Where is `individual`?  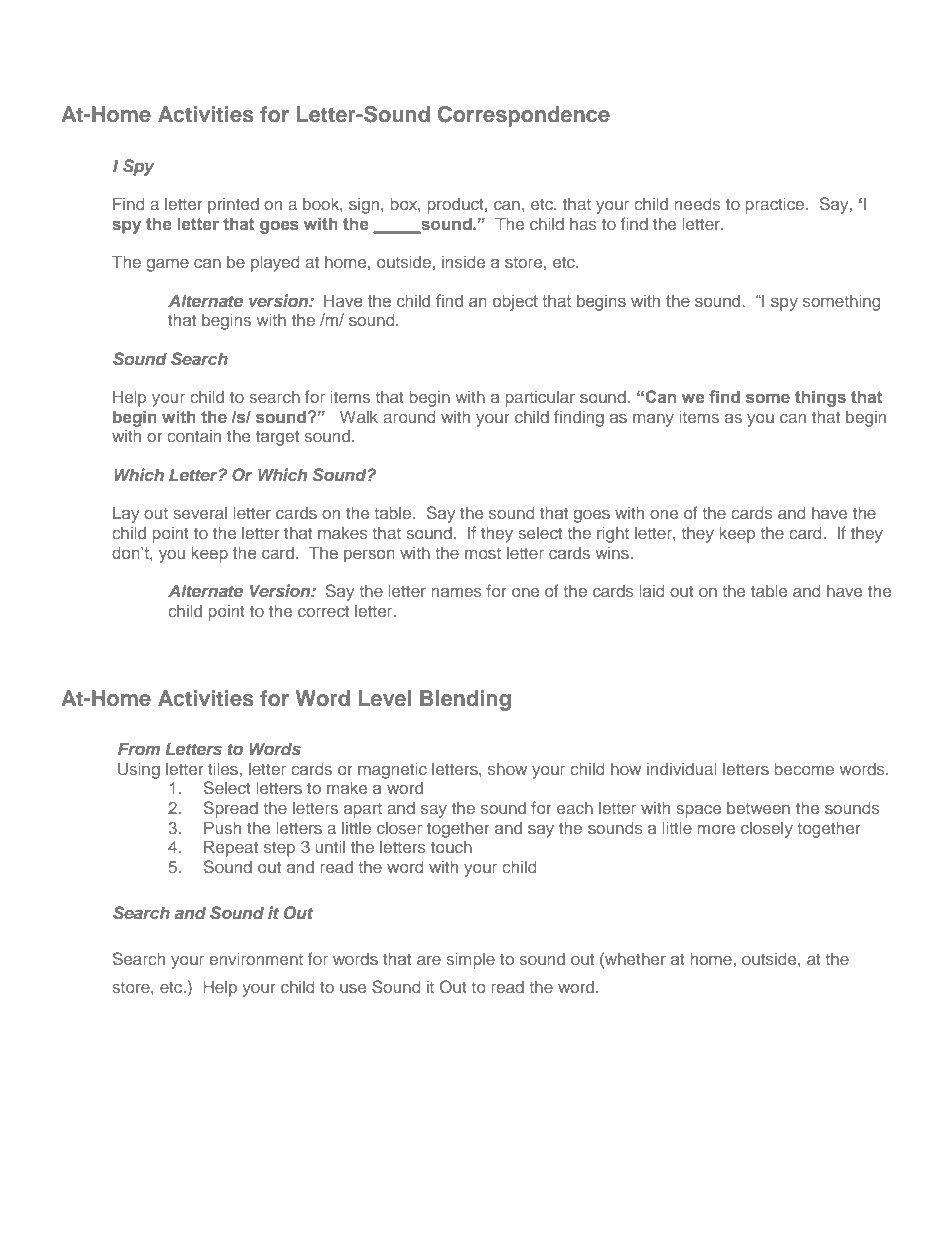
individual is located at coordinates (682, 768).
